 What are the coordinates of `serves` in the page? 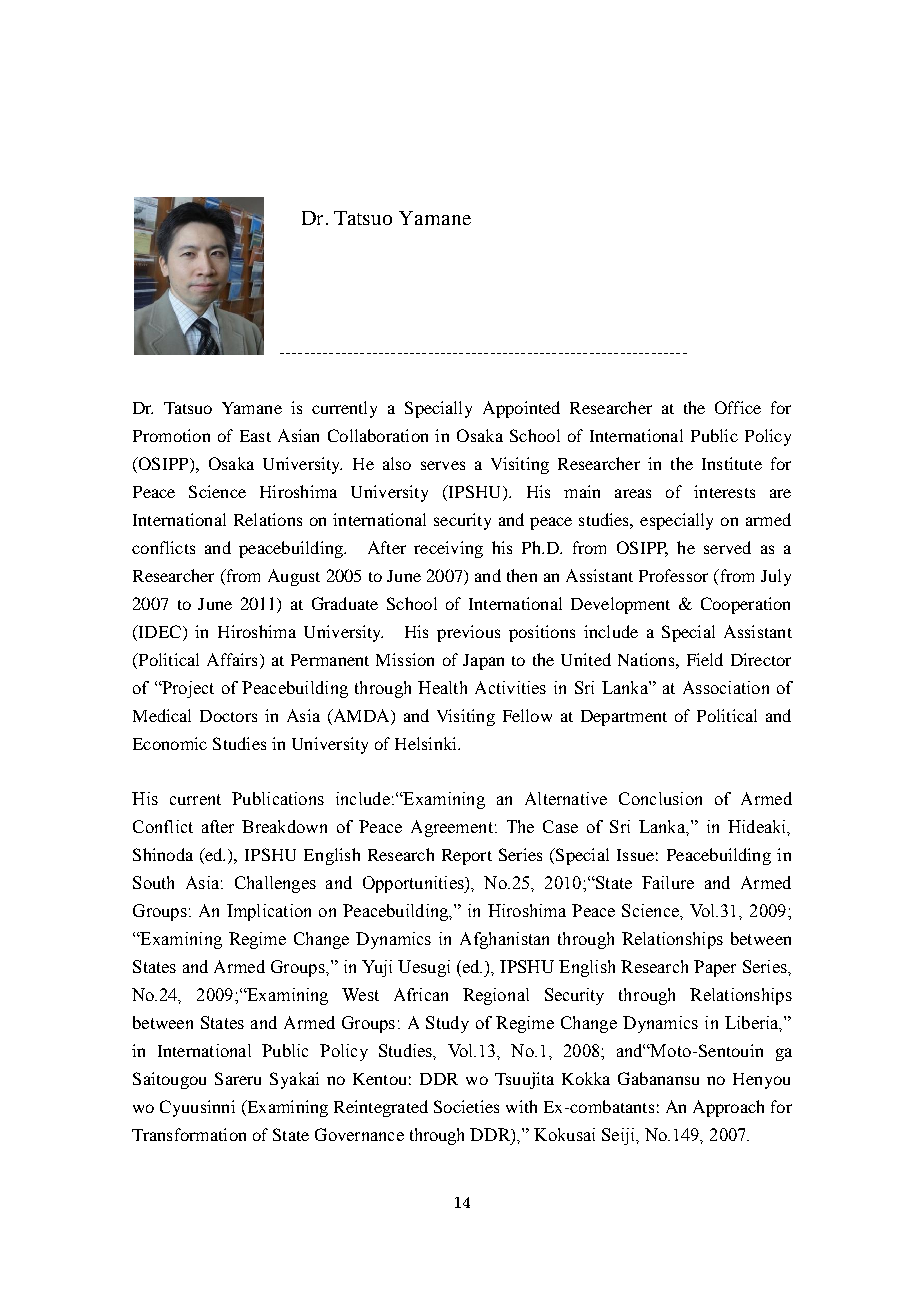 It's located at (443, 465).
